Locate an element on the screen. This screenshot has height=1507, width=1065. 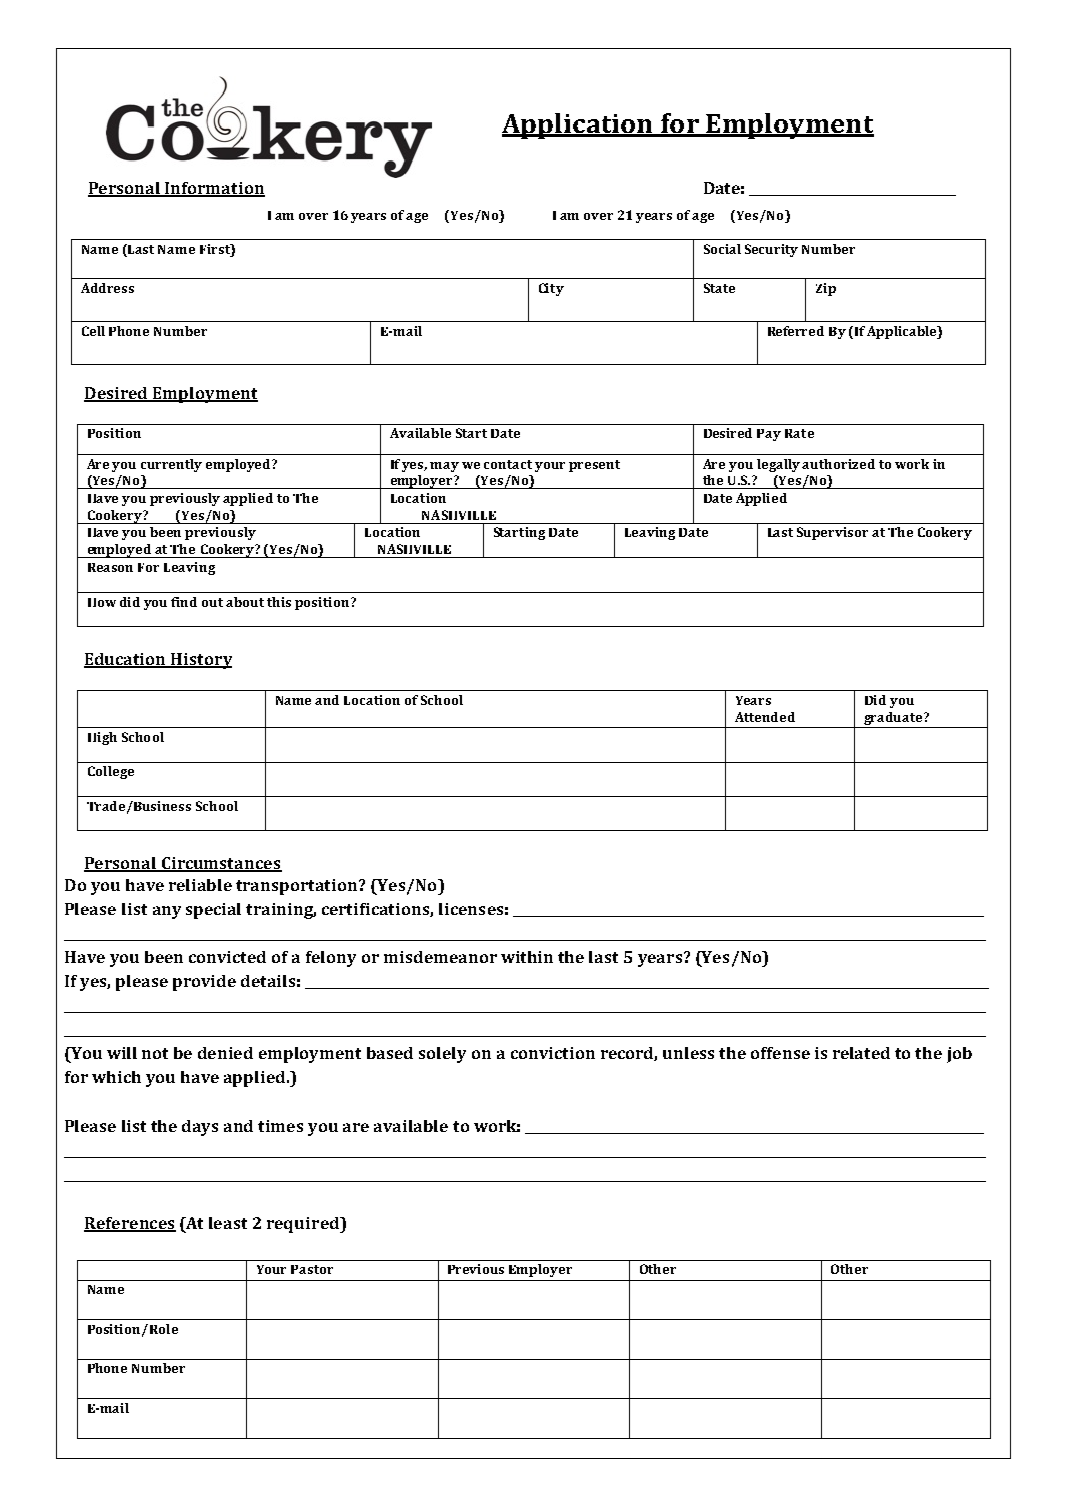
related is located at coordinates (861, 1053).
